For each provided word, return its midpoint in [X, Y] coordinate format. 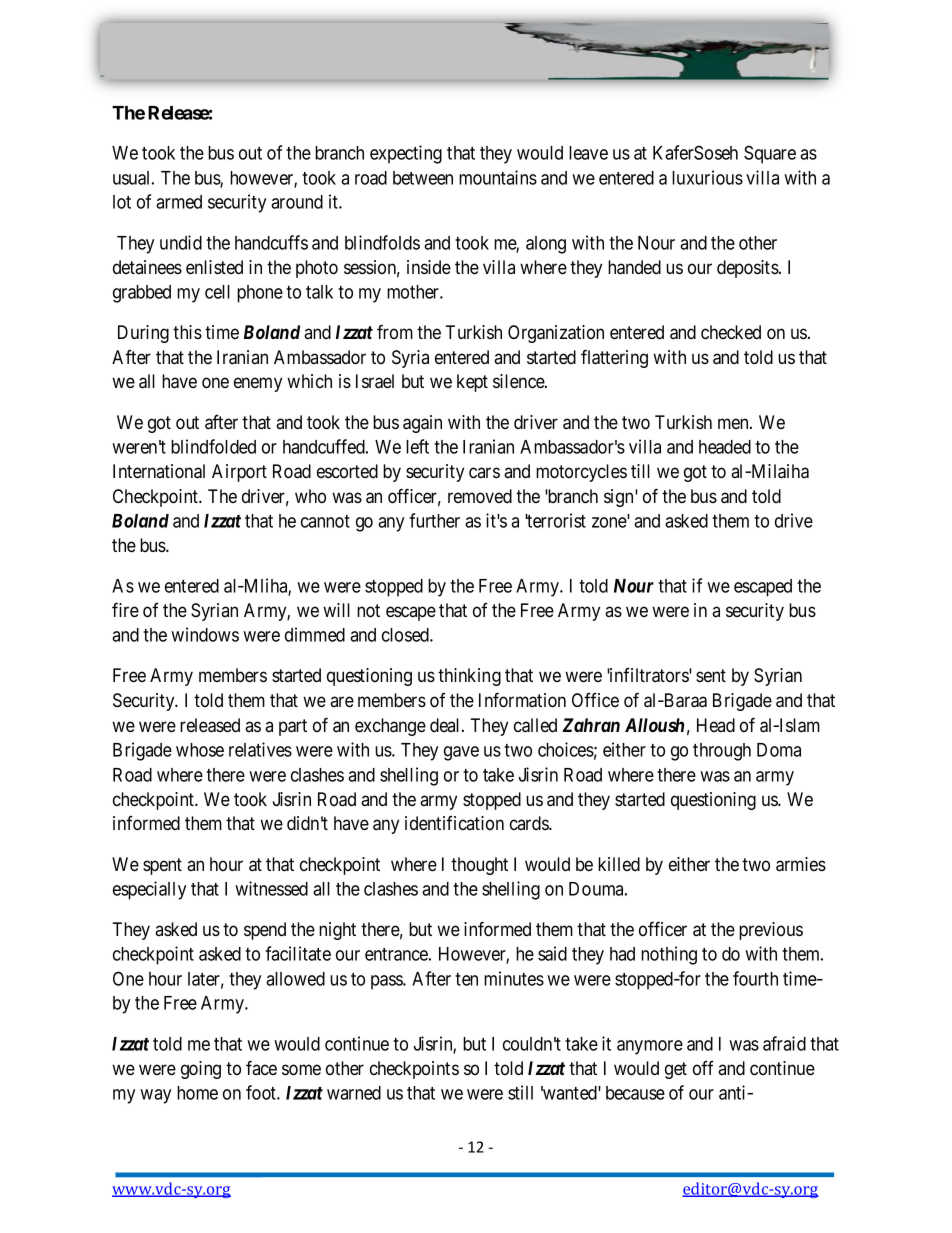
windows [205, 634]
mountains [498, 177]
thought [479, 866]
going [201, 1070]
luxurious [707, 177]
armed [179, 202]
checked [731, 332]
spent [162, 866]
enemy [258, 384]
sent [711, 675]
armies [801, 864]
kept [472, 383]
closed [406, 635]
